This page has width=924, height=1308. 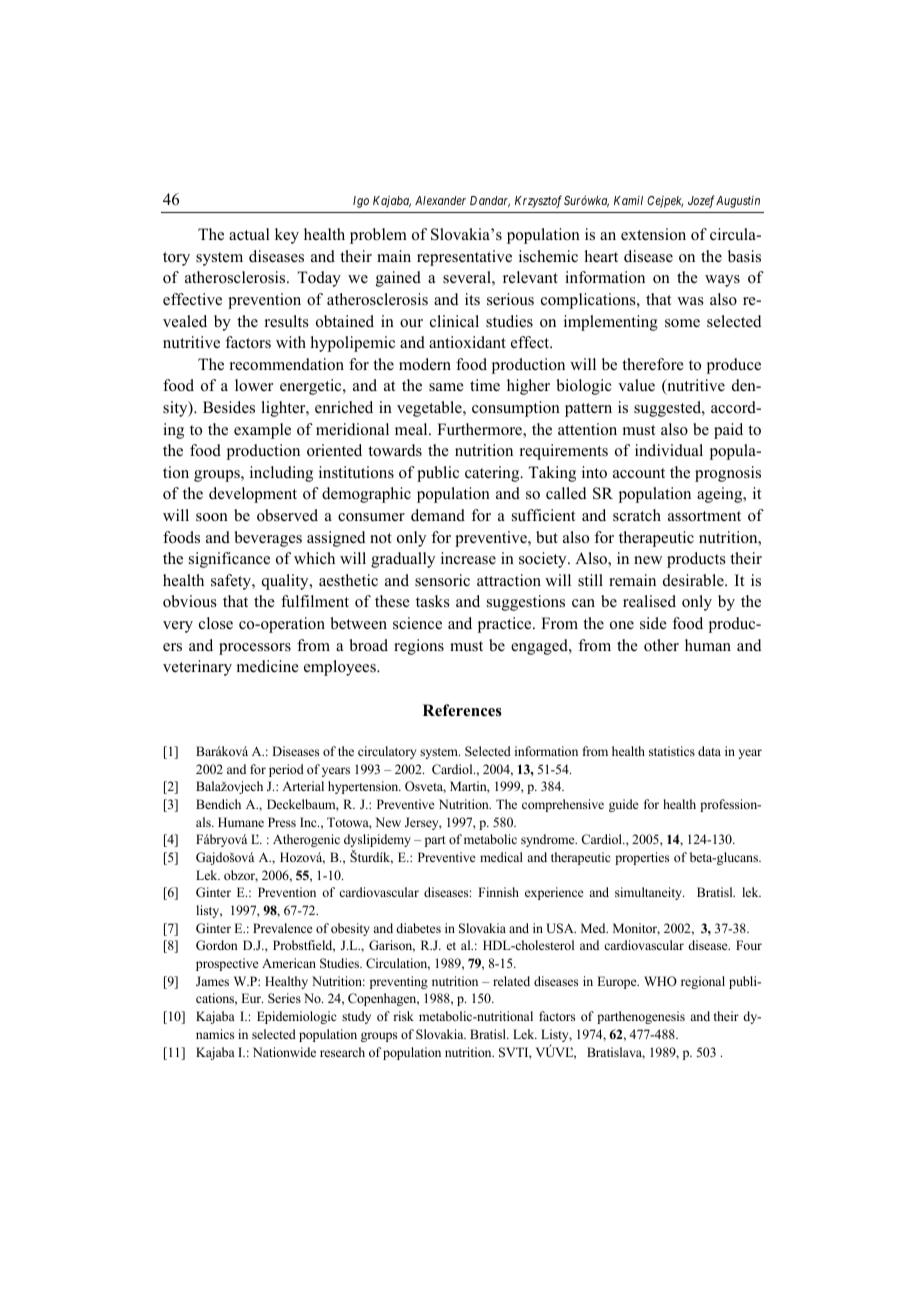 I want to click on vegetable, so click(x=430, y=409).
